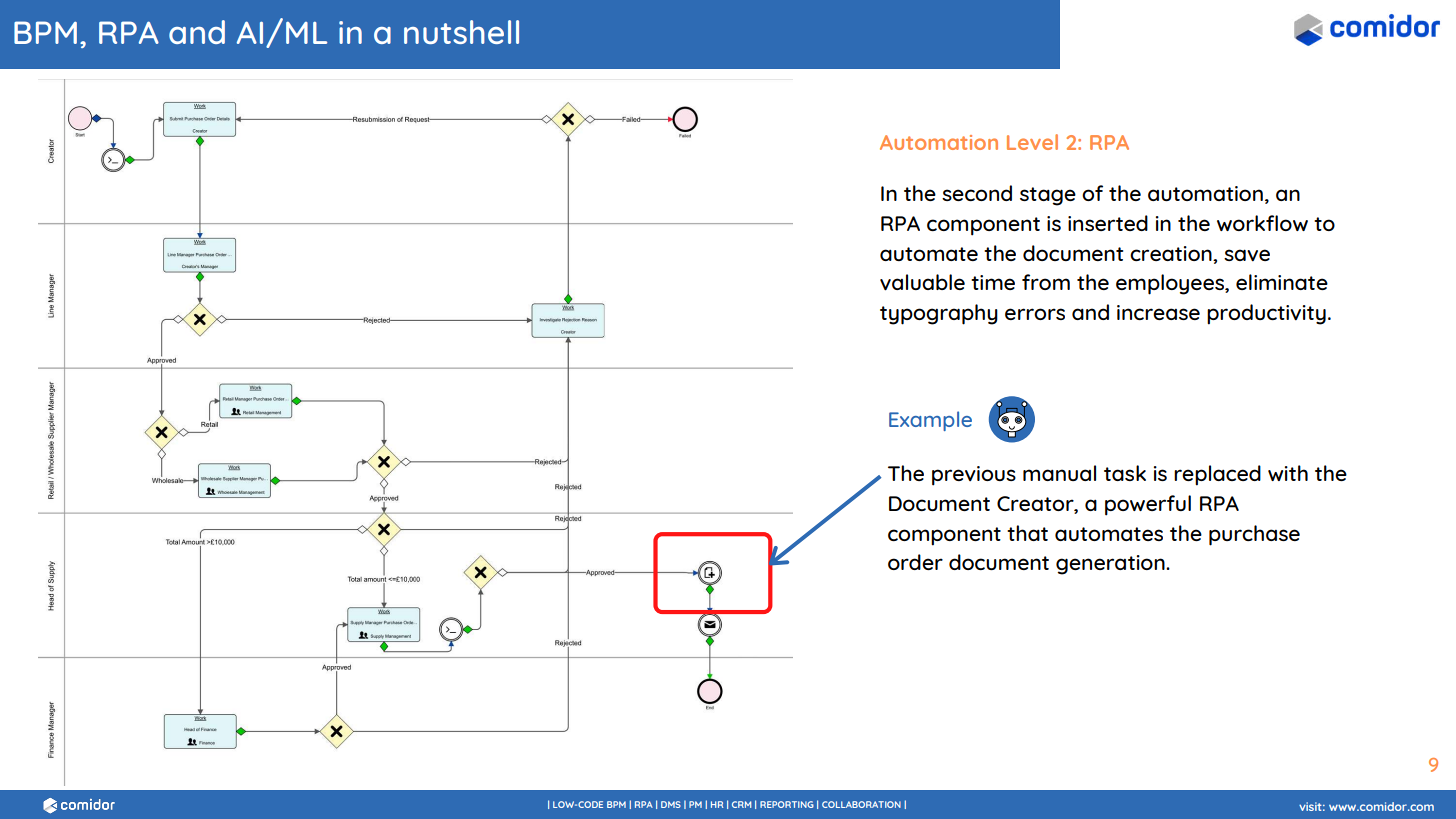 This screenshot has width=1456, height=819. Describe the element at coordinates (1032, 142) in the screenshot. I see `Level` at that location.
